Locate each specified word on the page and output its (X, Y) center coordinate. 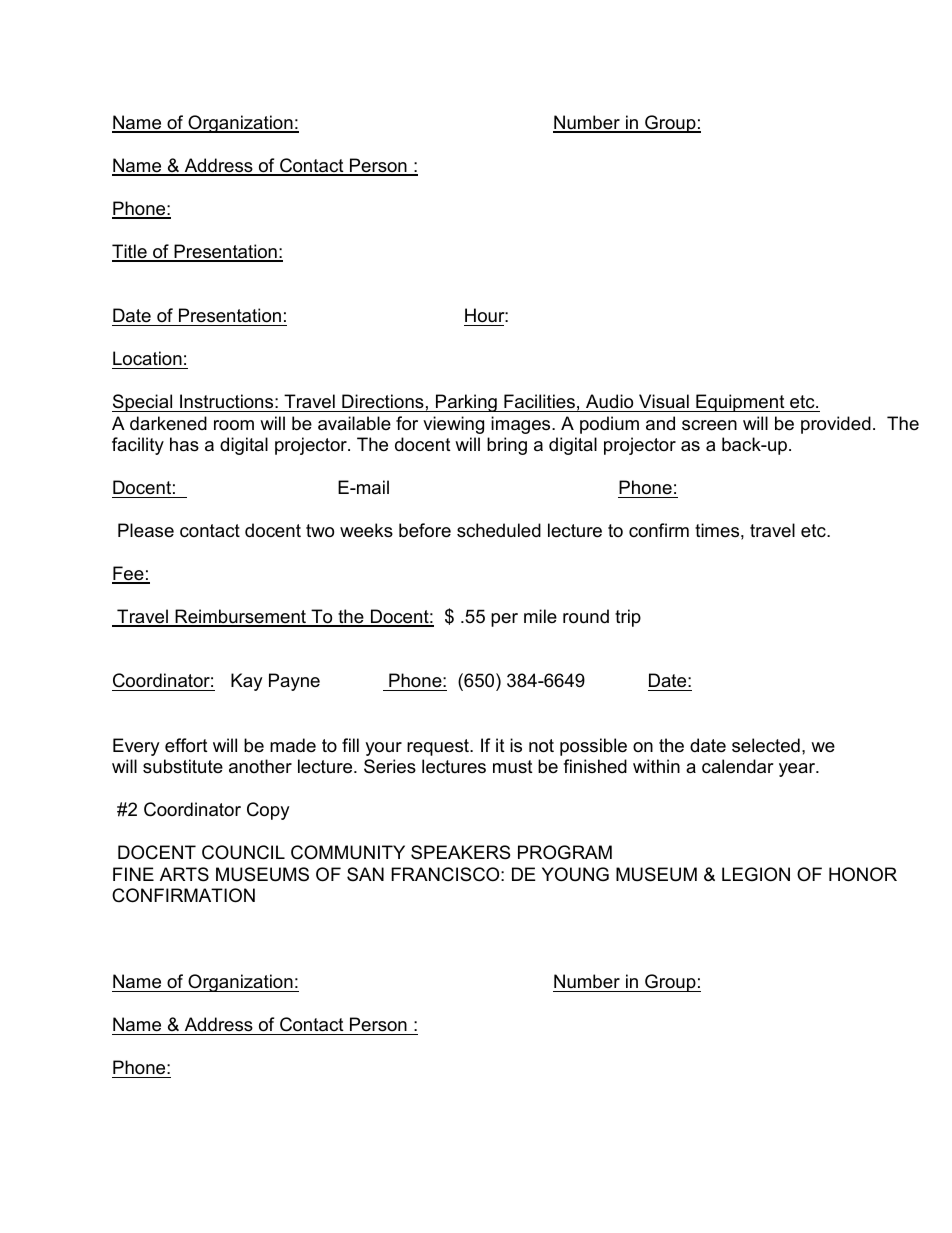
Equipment (740, 403)
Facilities (539, 401)
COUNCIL (243, 852)
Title (130, 252)
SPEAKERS (460, 852)
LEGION (756, 874)
